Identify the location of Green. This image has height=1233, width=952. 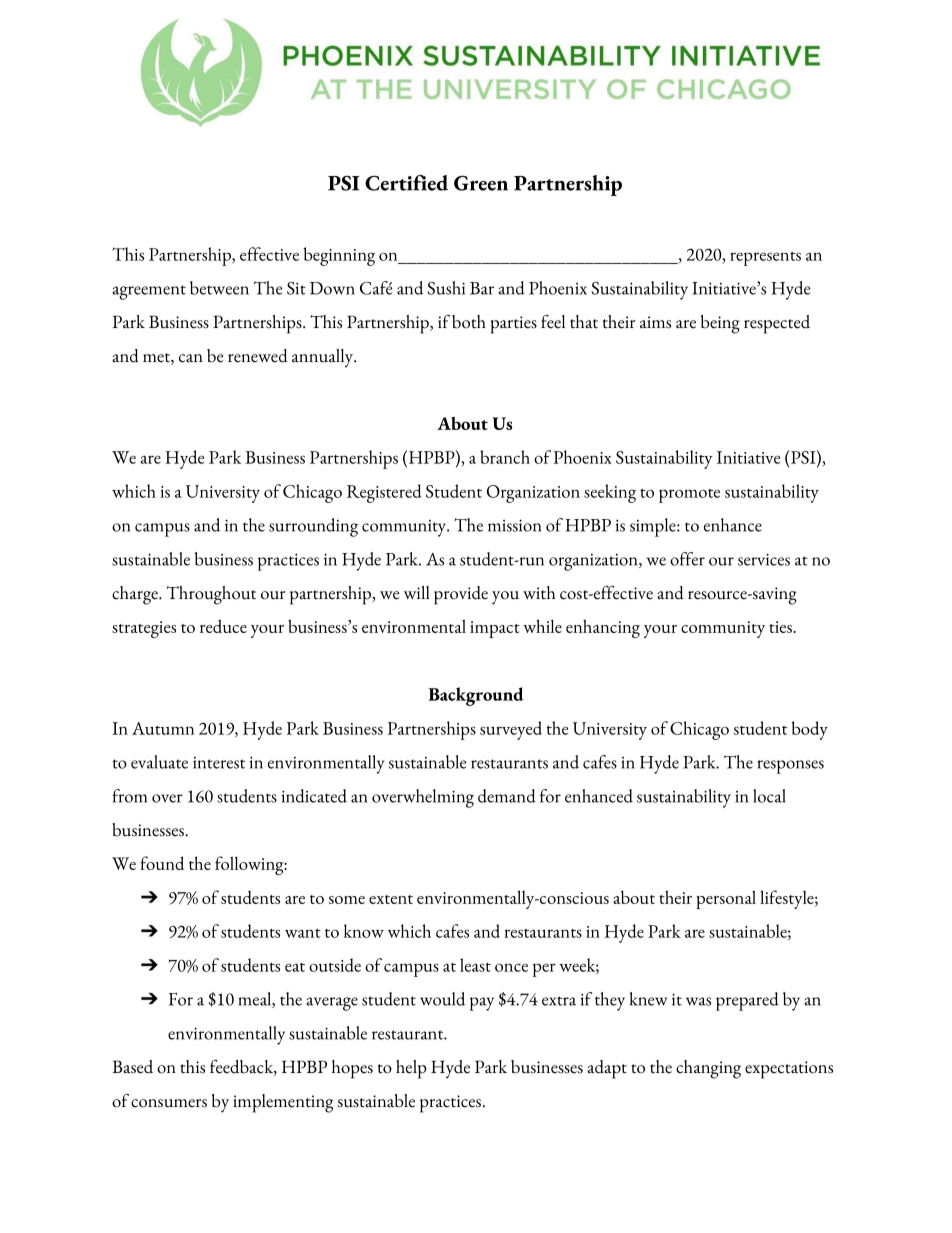
(481, 183).
